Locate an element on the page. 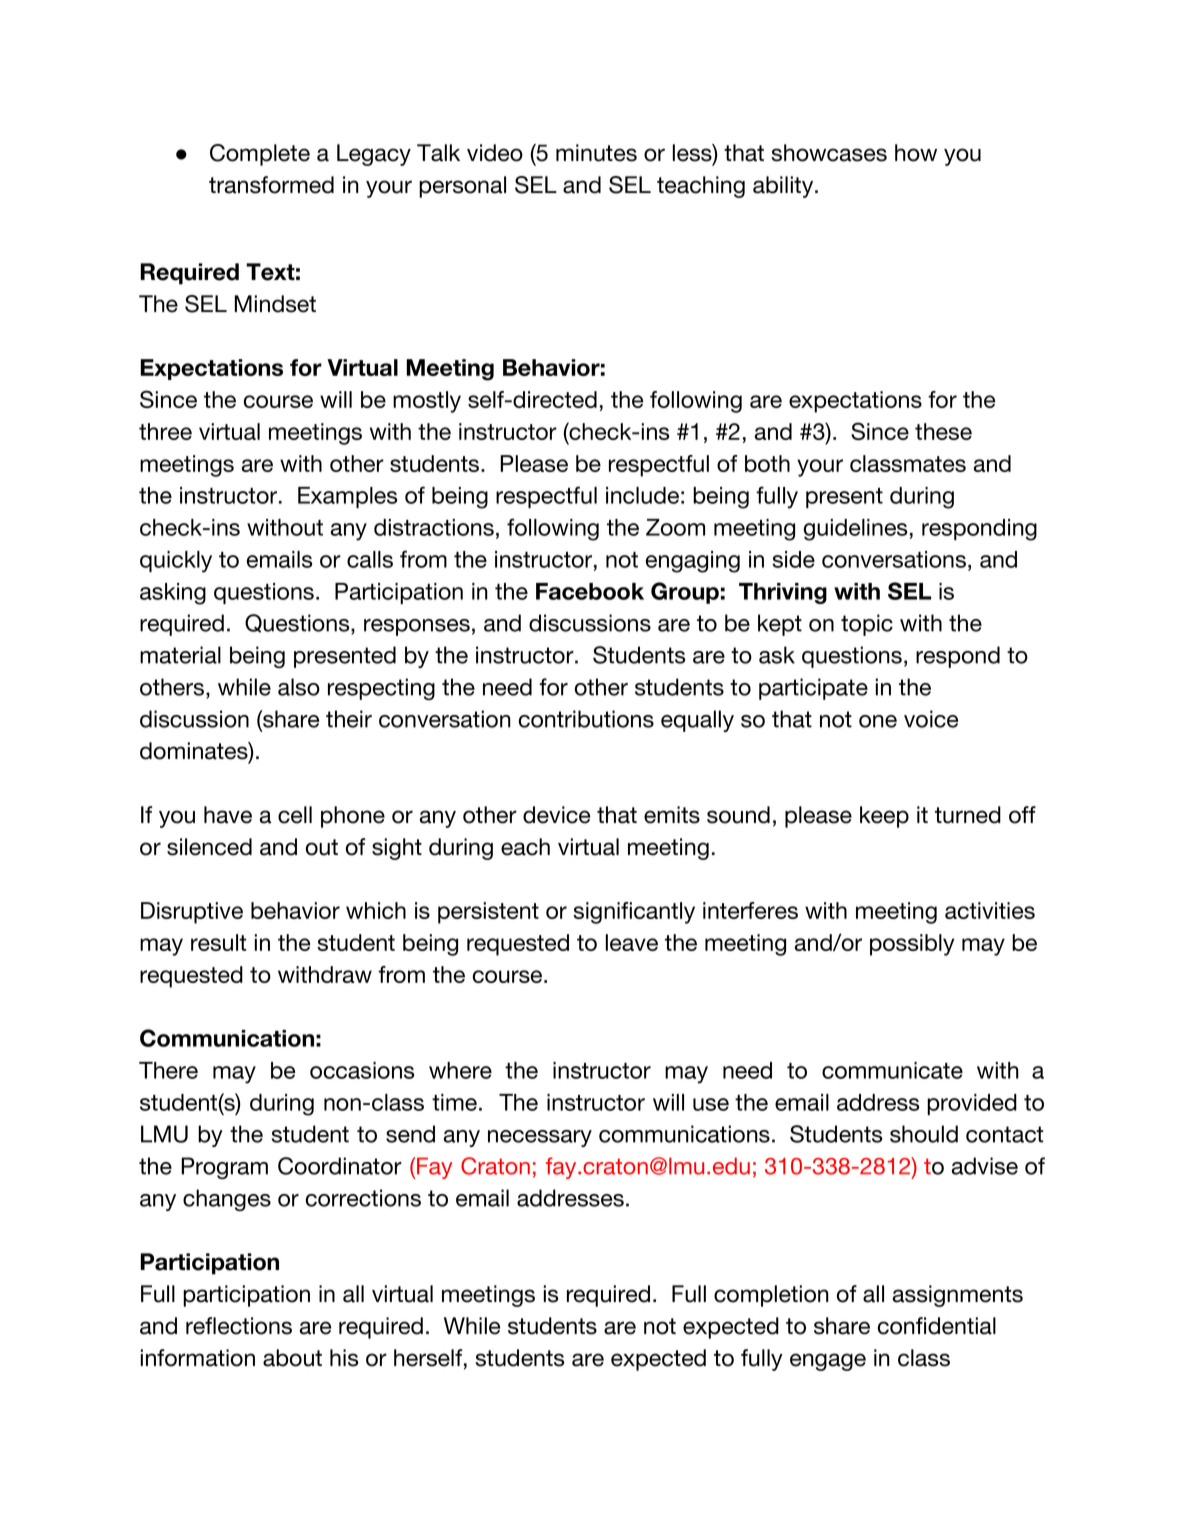 This document has width=1185, height=1533. minutes is located at coordinates (596, 153).
